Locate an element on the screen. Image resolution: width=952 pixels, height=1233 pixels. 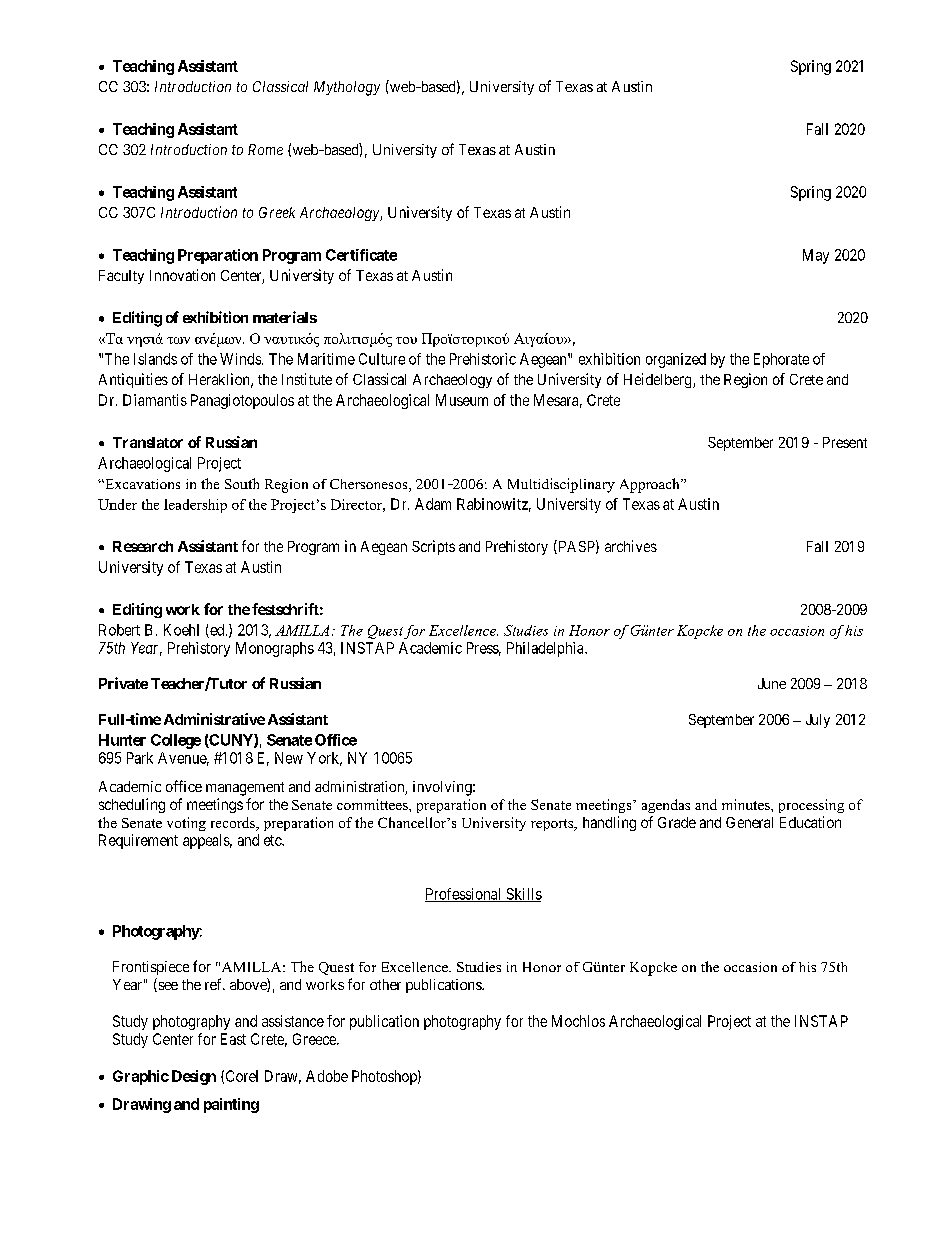
Design is located at coordinates (194, 1077).
